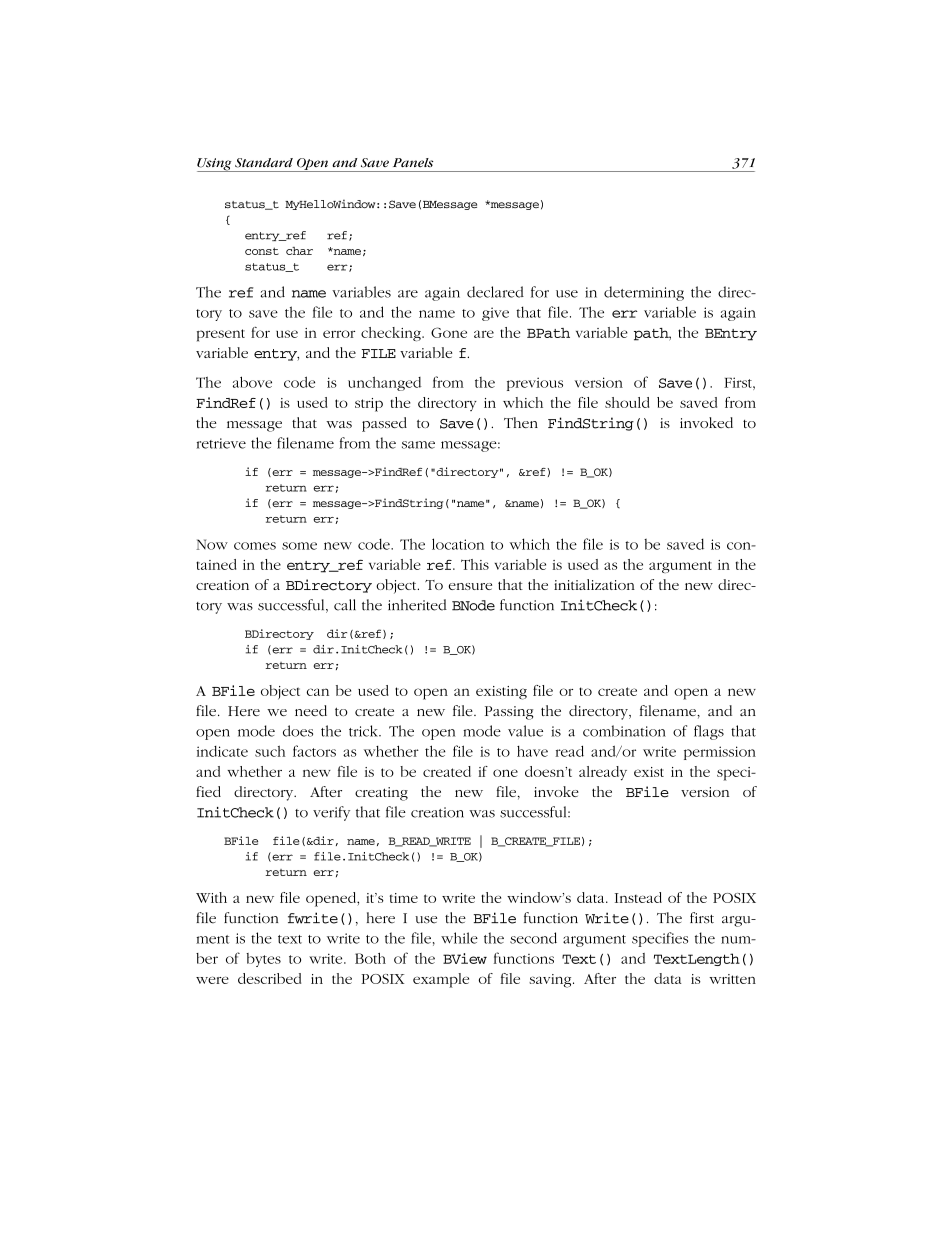 The height and width of the screenshot is (1233, 952). I want to click on Panels, so click(413, 162).
